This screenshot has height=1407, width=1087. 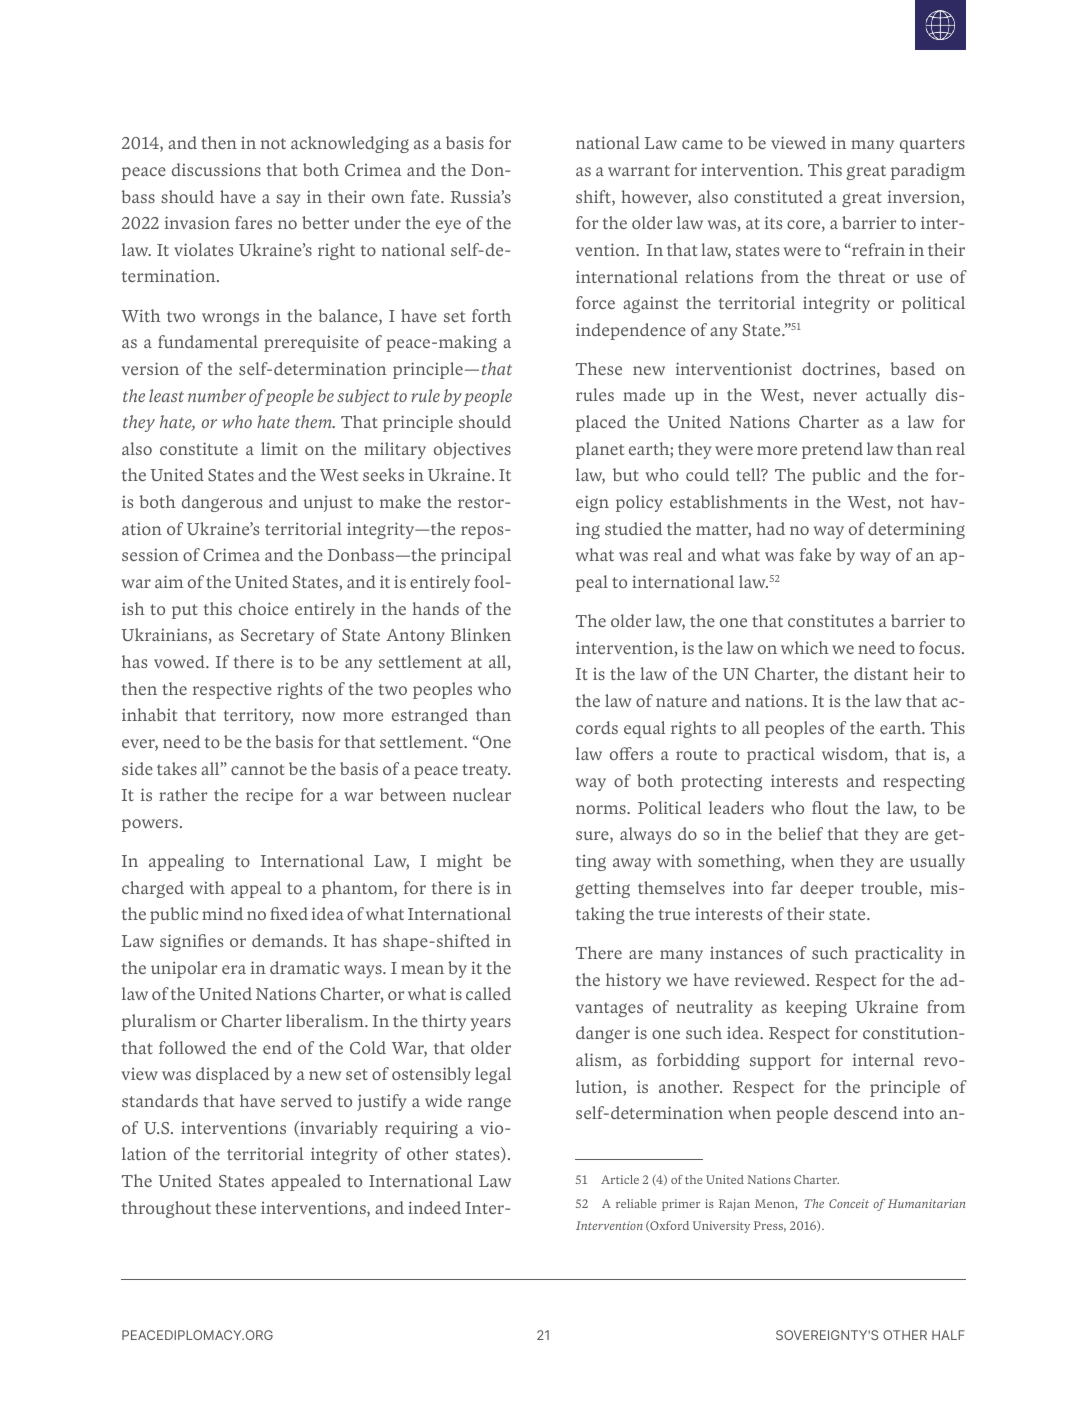 I want to click on reliable, so click(x=636, y=1203).
